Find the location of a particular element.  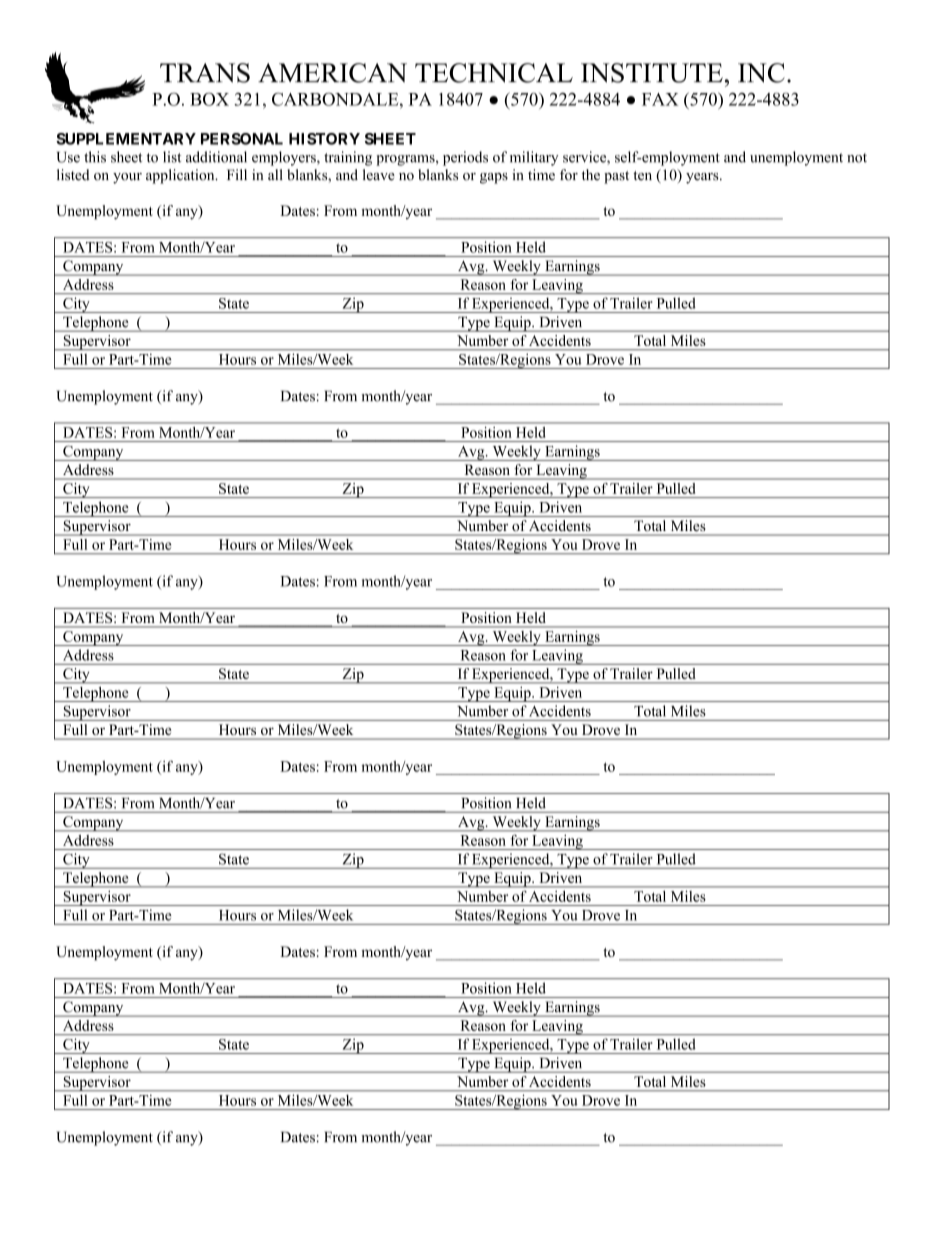

TECHNICAL is located at coordinates (494, 73).
